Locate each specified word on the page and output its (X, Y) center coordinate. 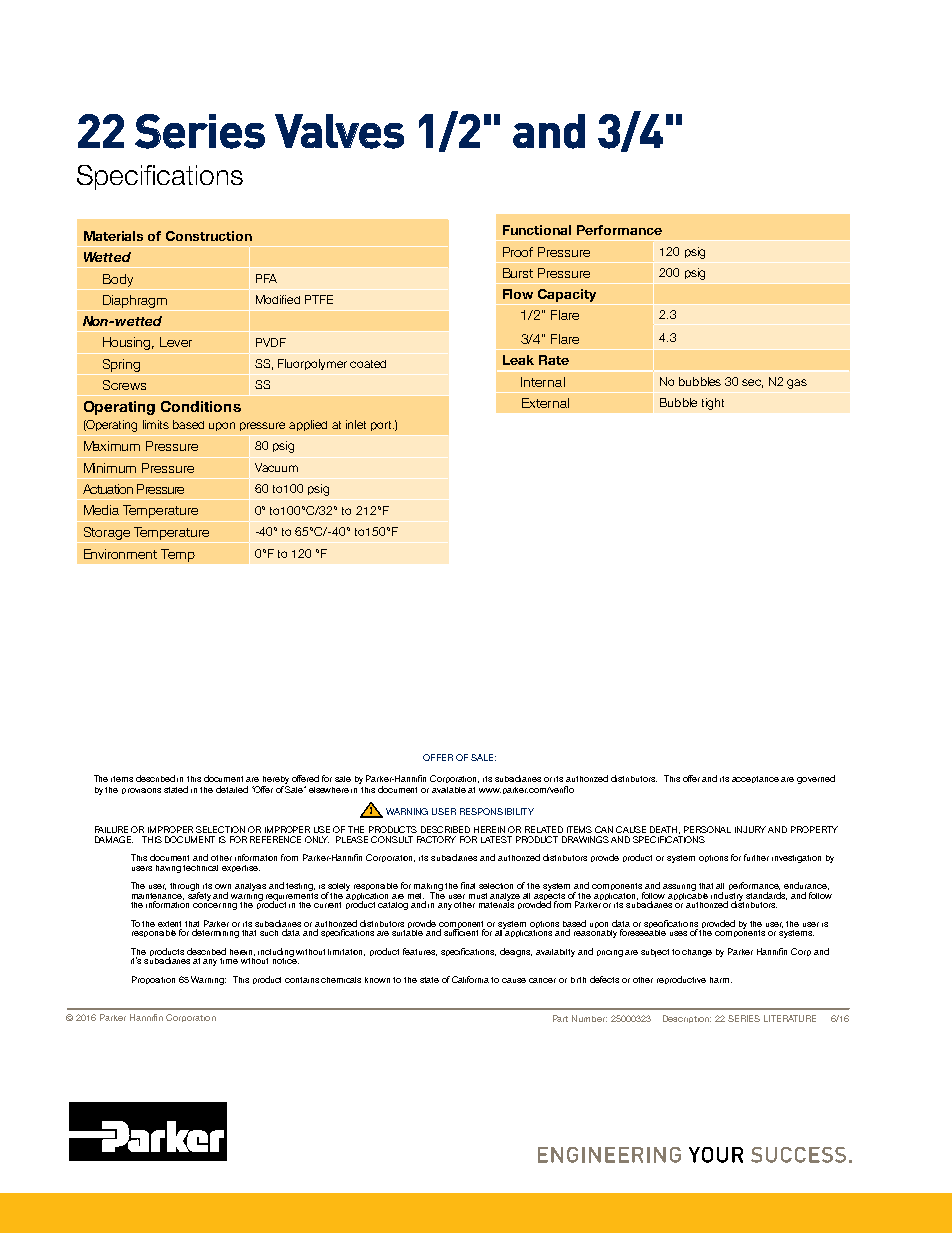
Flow (518, 294)
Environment (120, 554)
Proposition (153, 980)
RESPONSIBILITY (497, 811)
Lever (176, 342)
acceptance (755, 779)
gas (797, 384)
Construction (209, 236)
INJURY (750, 829)
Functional (537, 230)
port (382, 426)
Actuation (108, 489)
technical (200, 868)
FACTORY (436, 839)
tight (713, 404)
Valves (339, 131)
